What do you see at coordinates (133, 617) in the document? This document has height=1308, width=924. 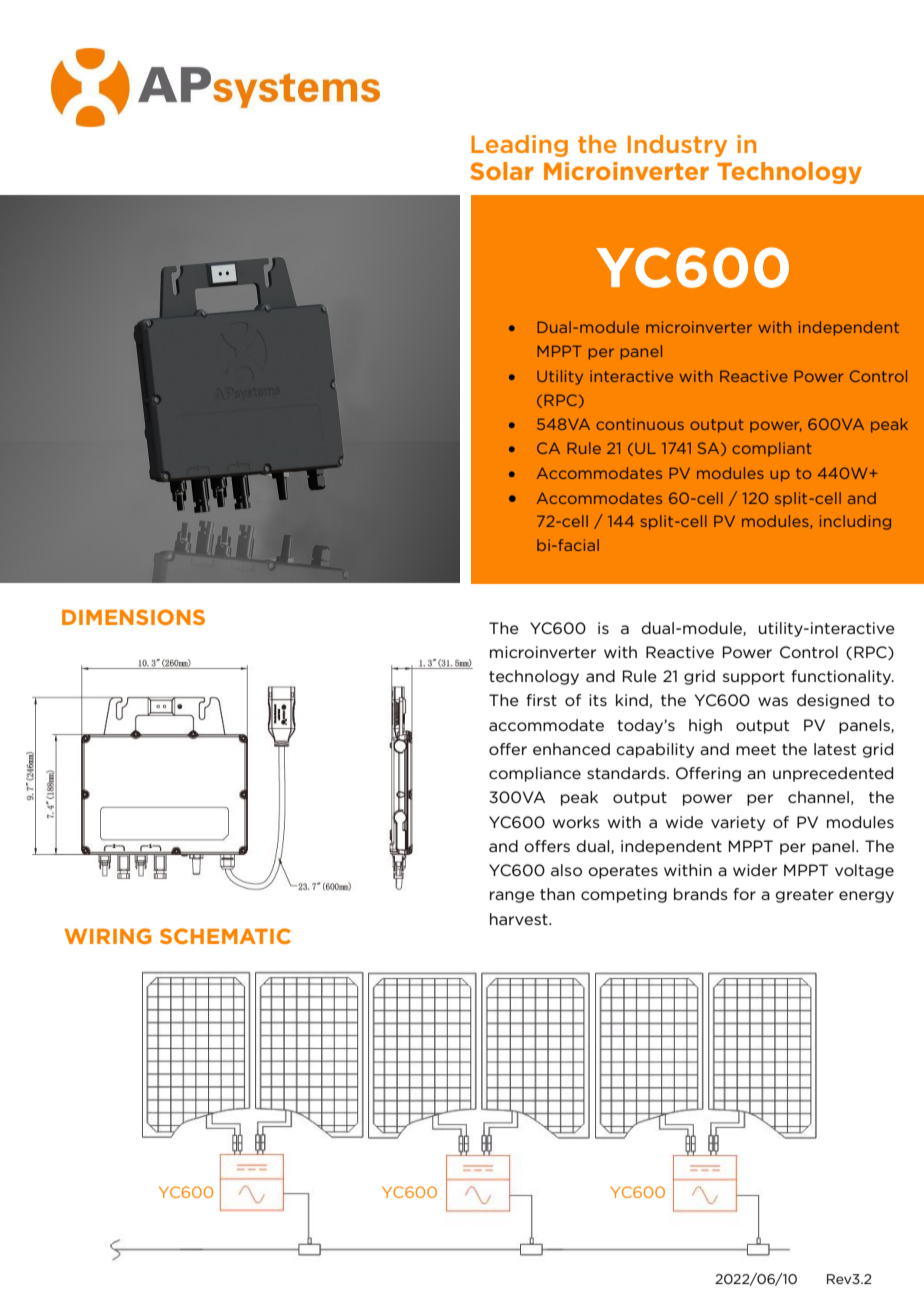 I see `DIMENSIONS` at bounding box center [133, 617].
